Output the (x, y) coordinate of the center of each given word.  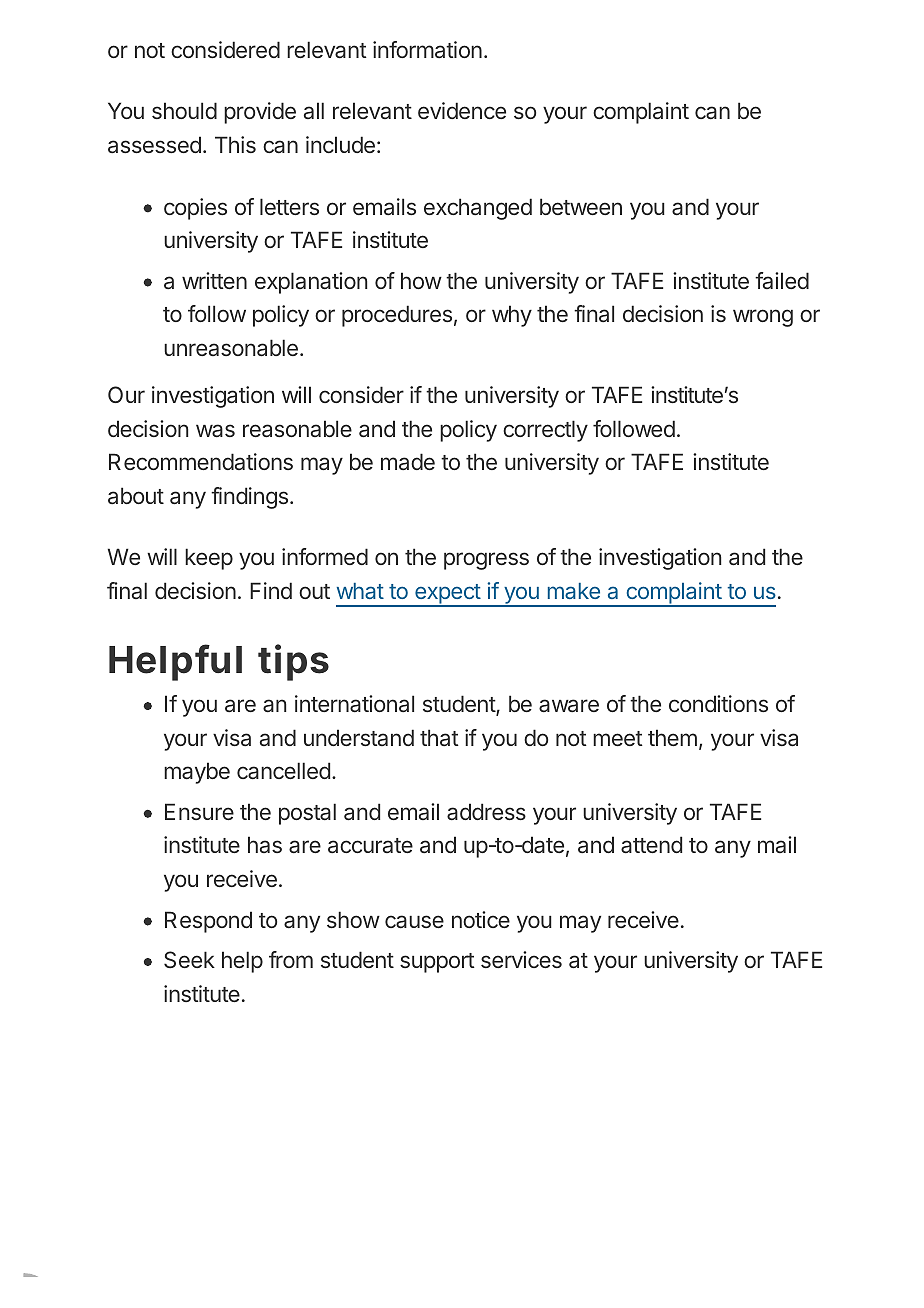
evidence (462, 110)
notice (481, 919)
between (581, 206)
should (184, 110)
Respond (208, 922)
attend (651, 845)
